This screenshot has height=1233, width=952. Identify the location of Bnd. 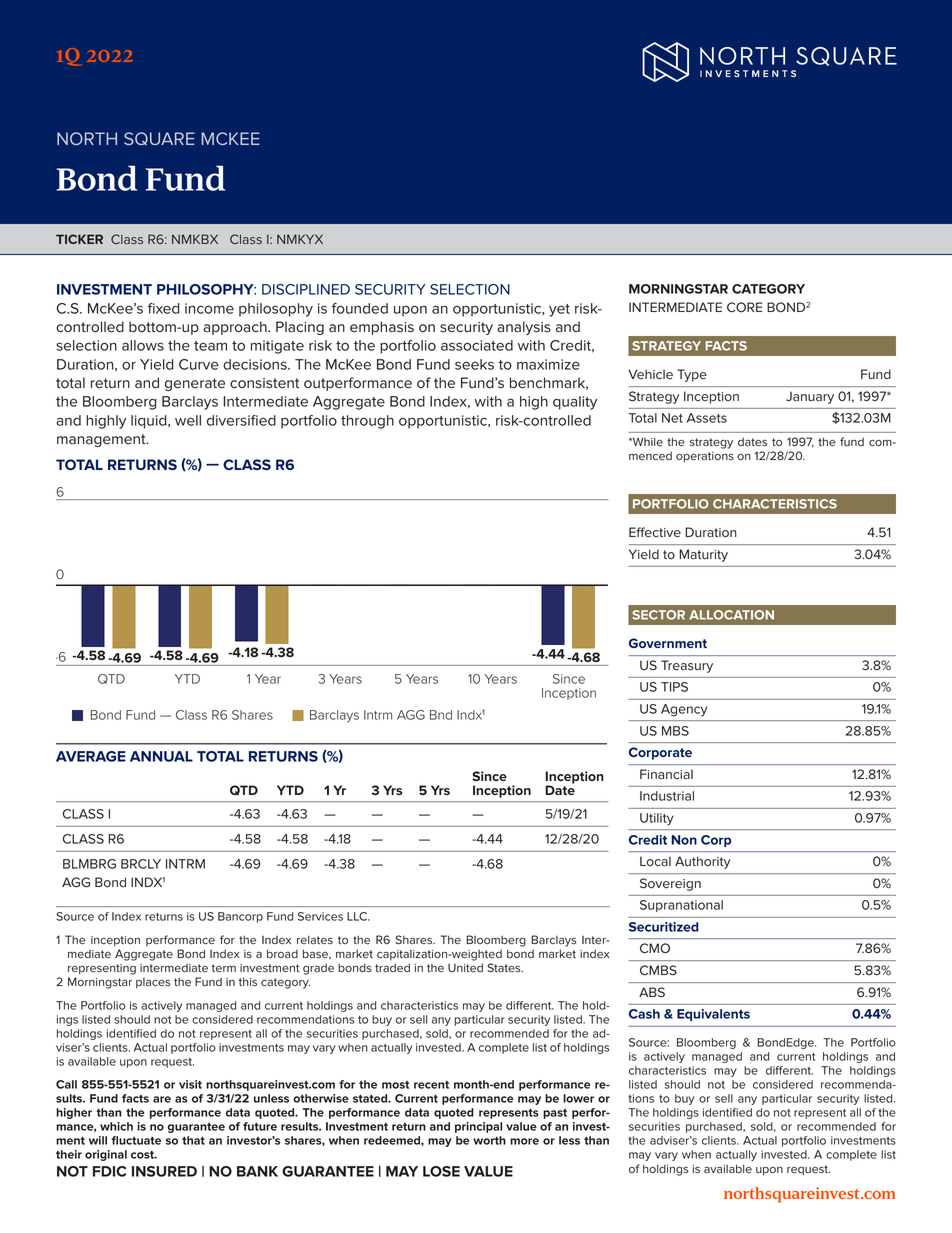
(441, 715).
